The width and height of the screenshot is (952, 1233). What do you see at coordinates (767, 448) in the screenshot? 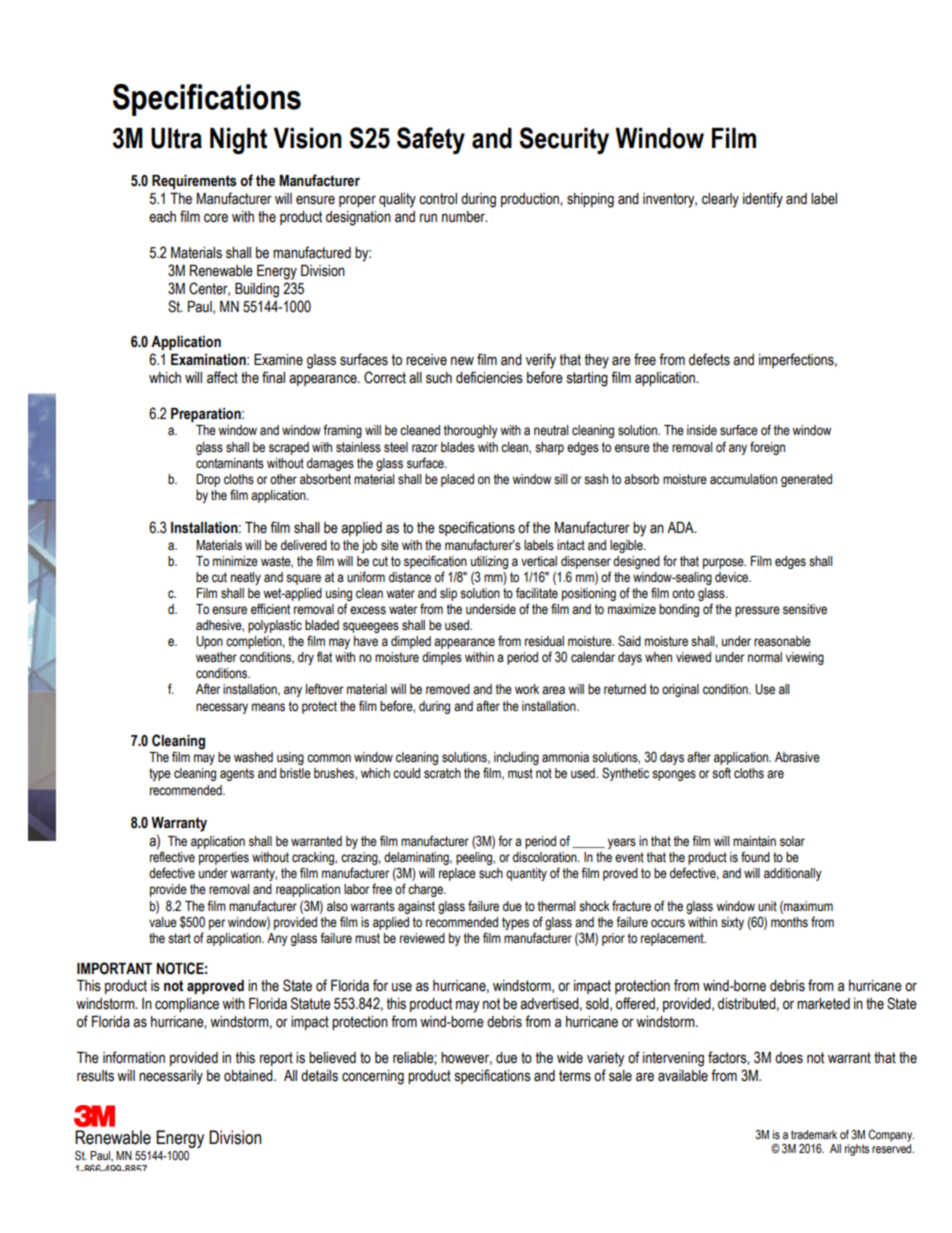
I see `foreign` at bounding box center [767, 448].
